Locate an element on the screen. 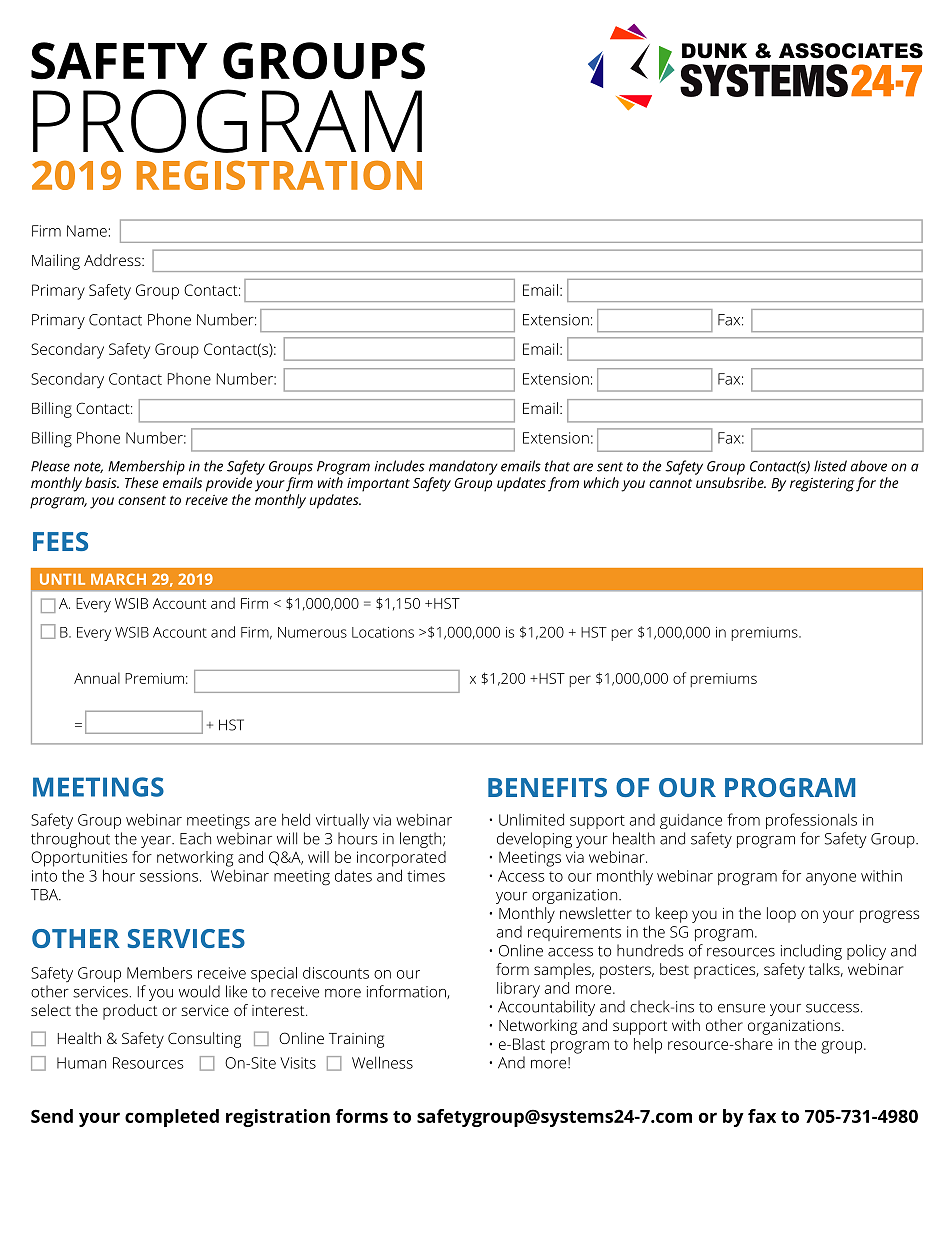  Address is located at coordinates (113, 260).
